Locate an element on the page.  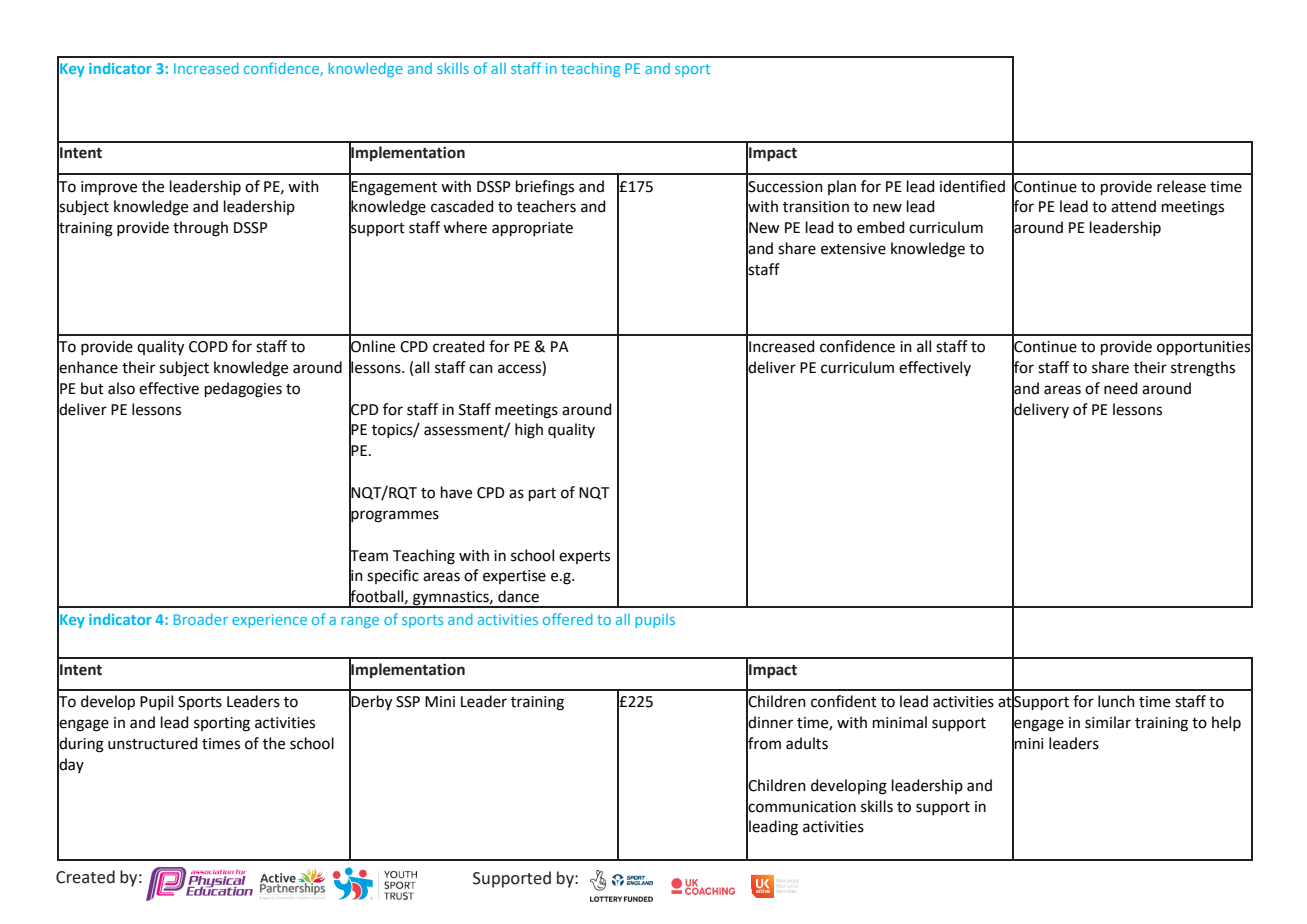
part is located at coordinates (542, 494).
